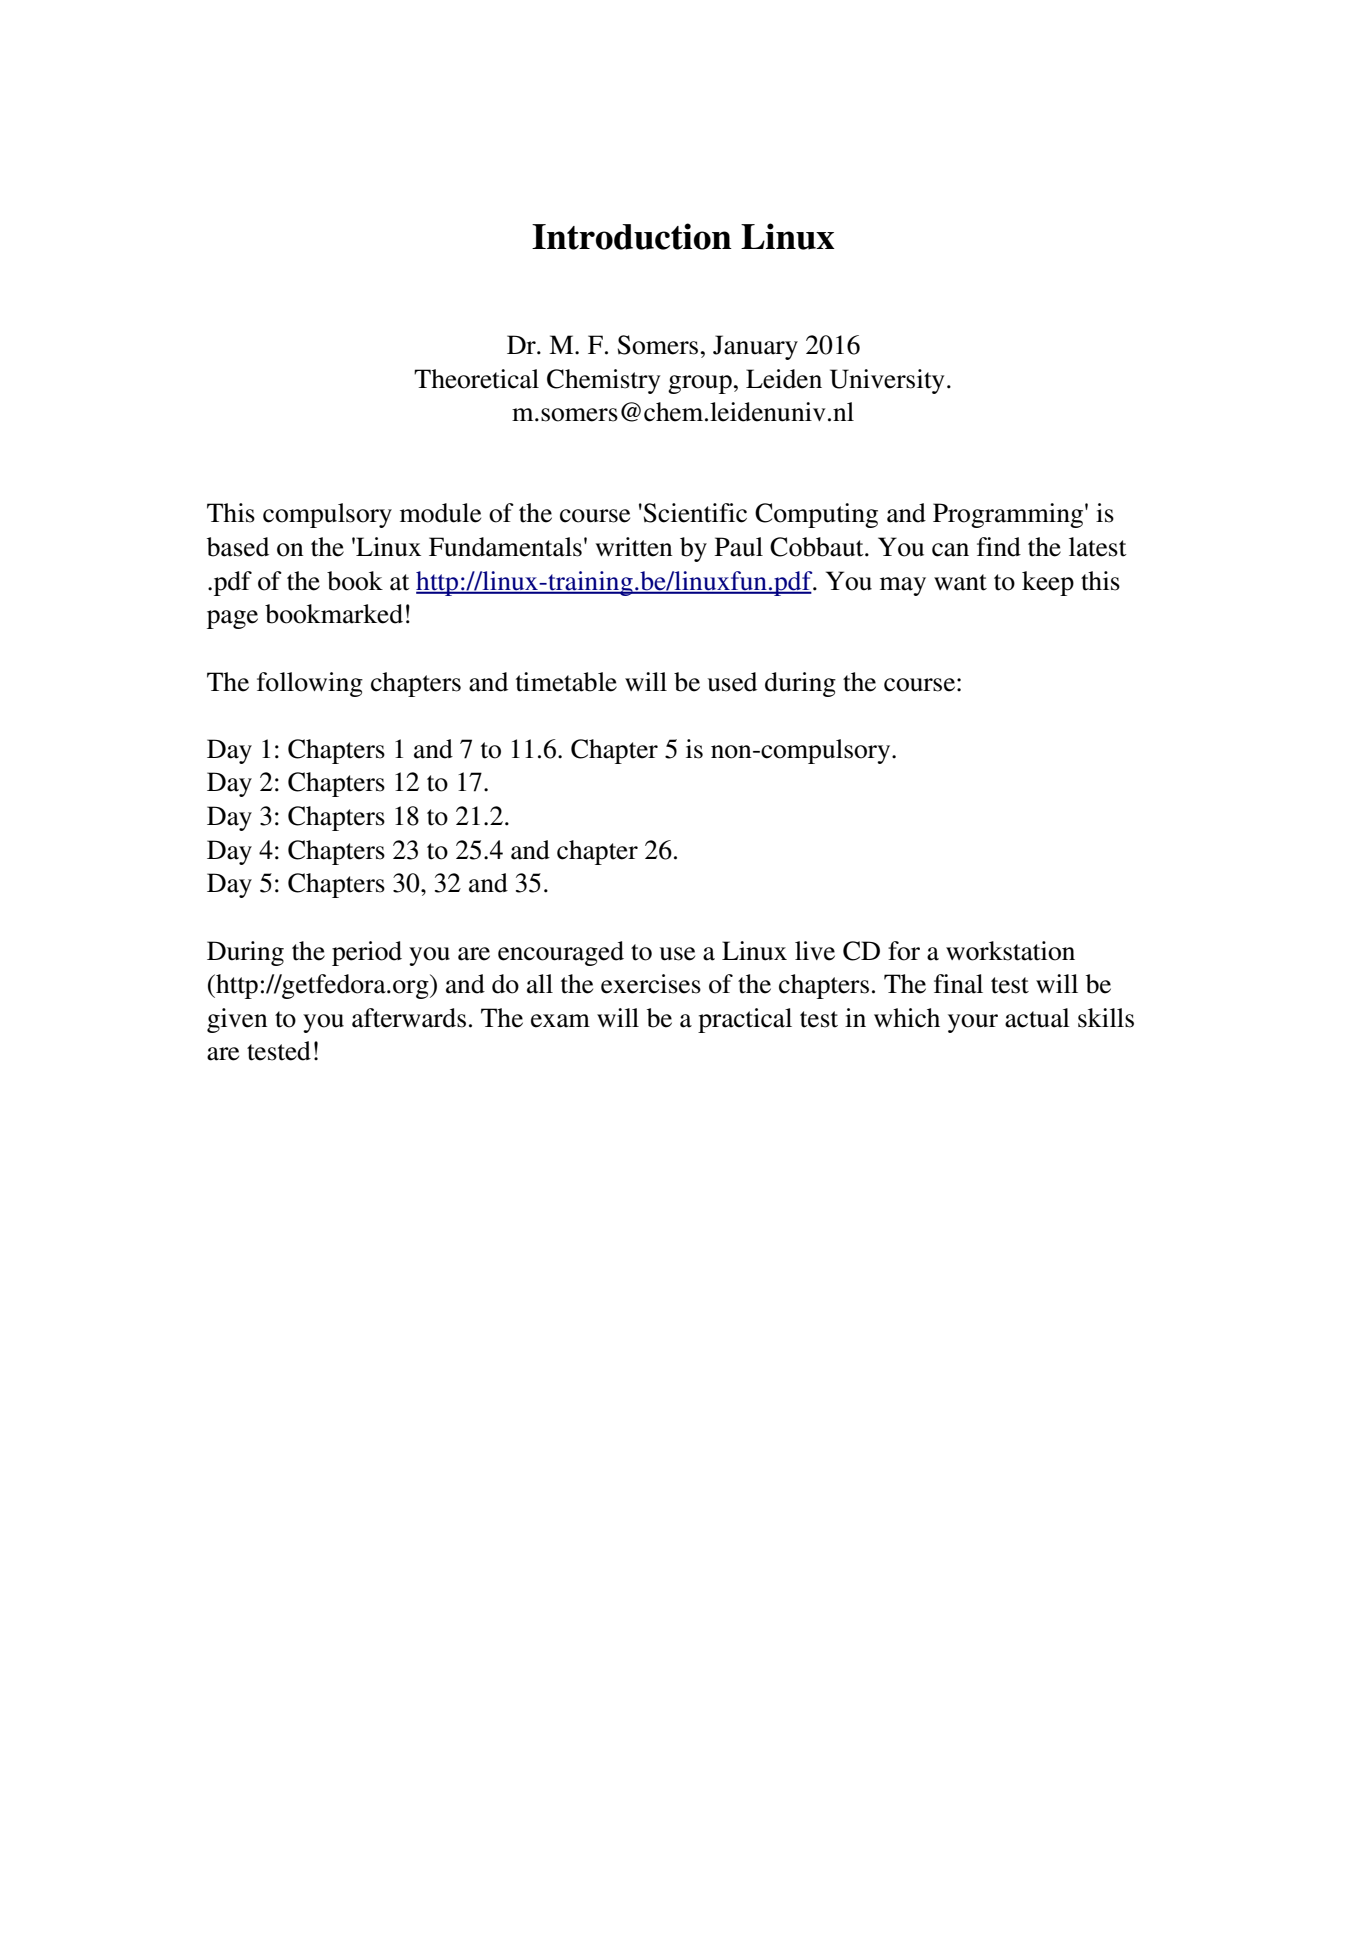 Image resolution: width=1366 pixels, height=1933 pixels. Describe the element at coordinates (732, 682) in the document. I see `used` at that location.
